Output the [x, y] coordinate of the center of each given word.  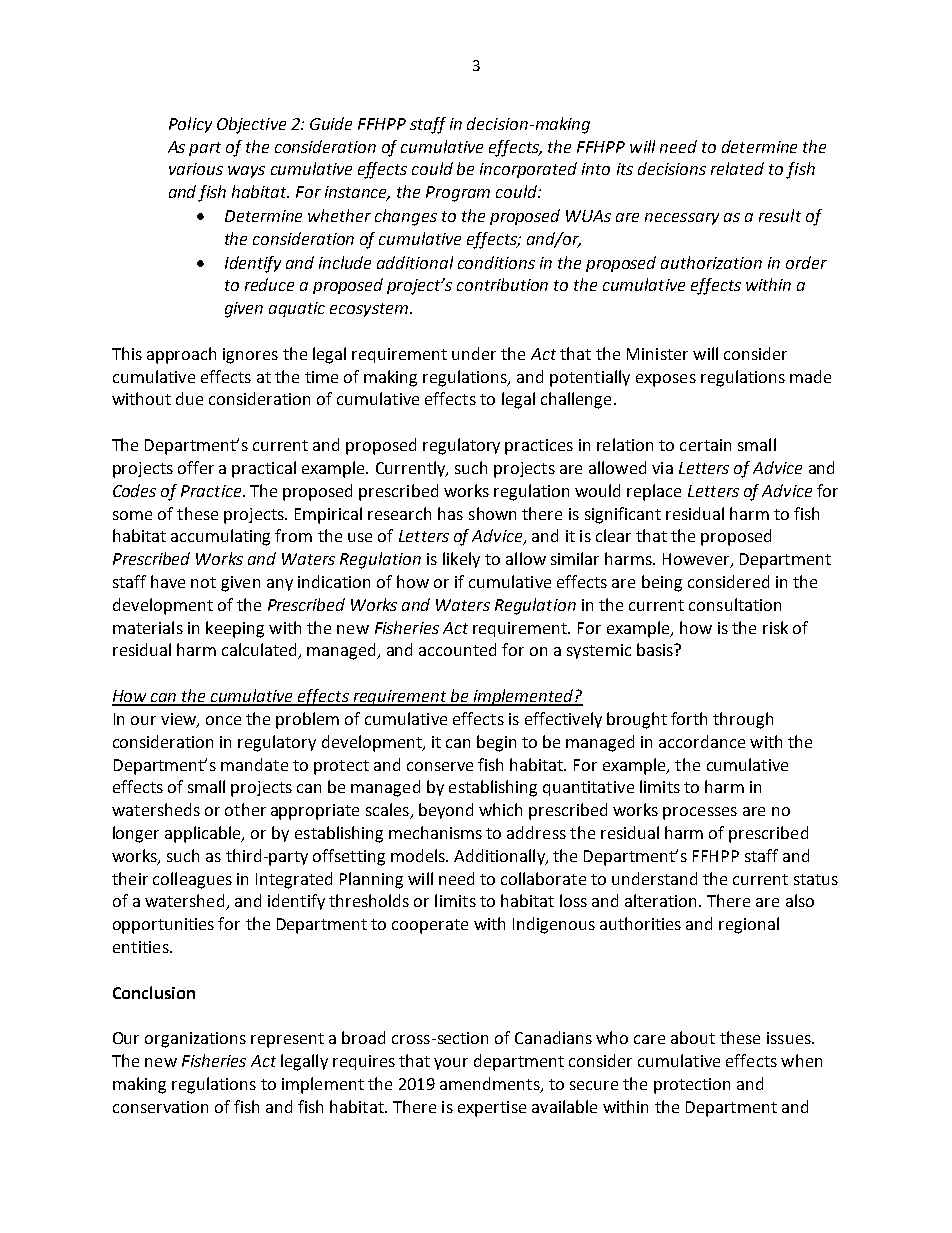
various [196, 169]
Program [458, 194]
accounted [457, 649]
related [737, 168]
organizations [195, 1040]
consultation [735, 604]
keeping [235, 629]
